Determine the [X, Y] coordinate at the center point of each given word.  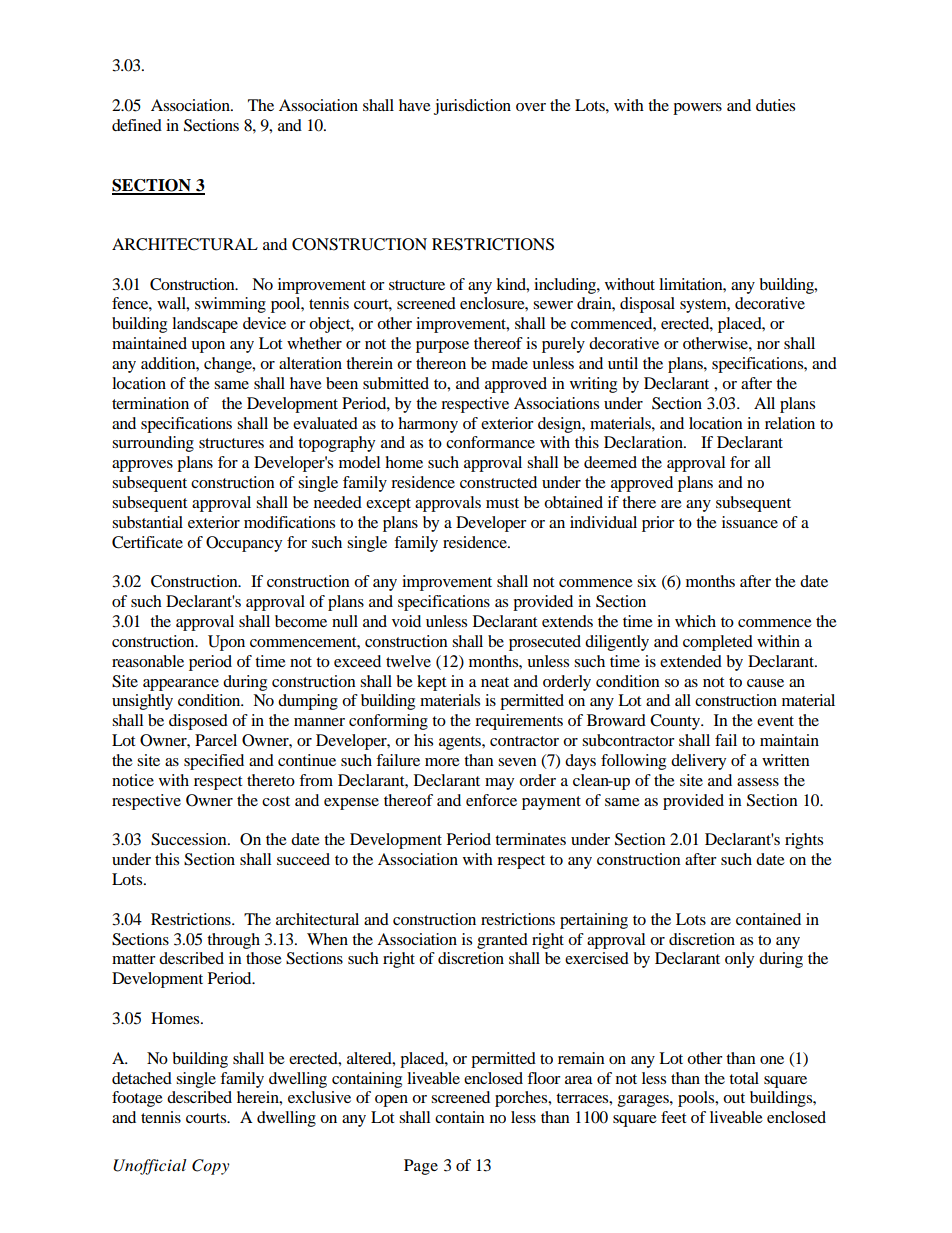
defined [137, 125]
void [406, 621]
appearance [181, 685]
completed [718, 643]
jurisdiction [472, 107]
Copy [211, 1167]
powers [697, 109]
